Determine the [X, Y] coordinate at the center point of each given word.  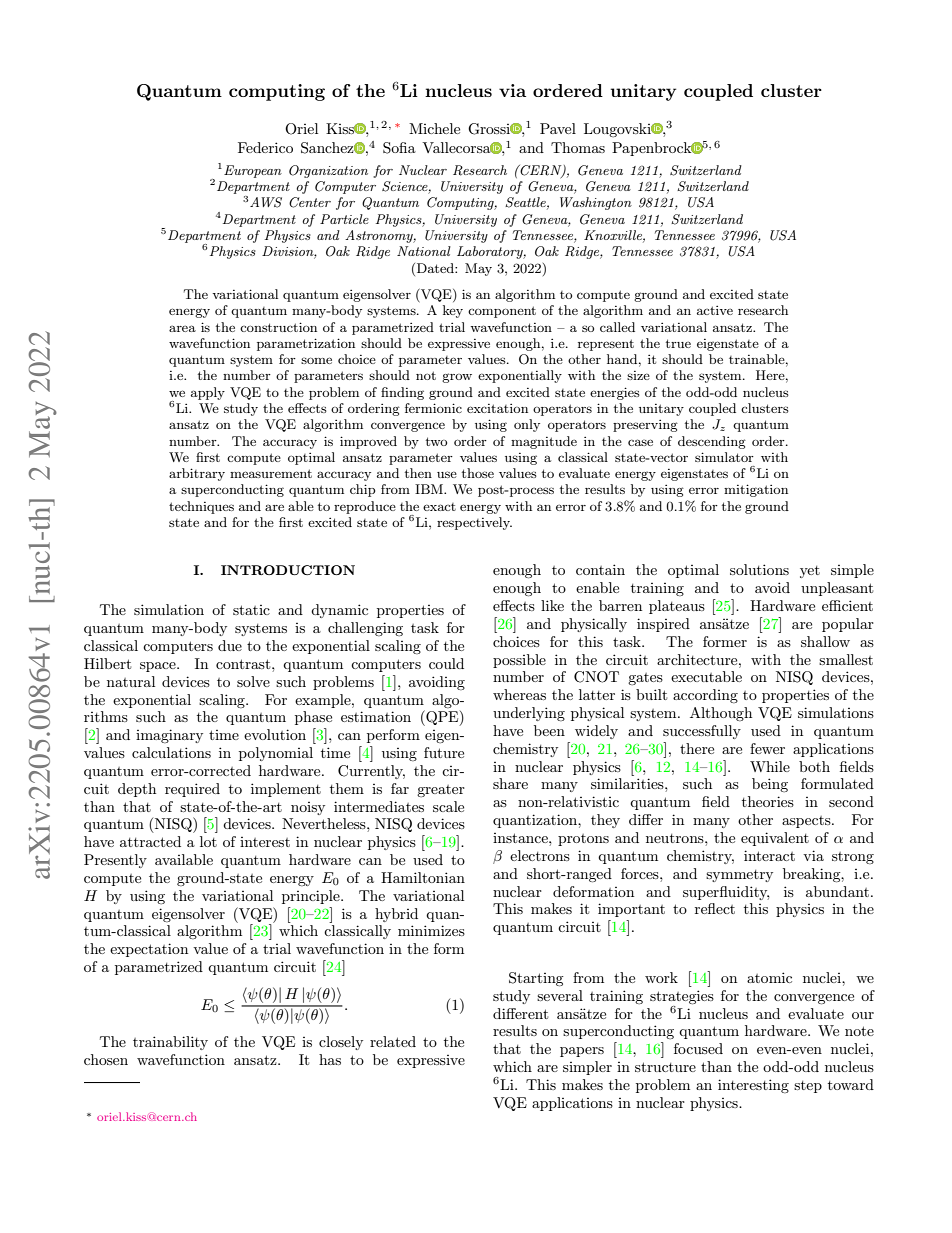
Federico [265, 147]
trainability [170, 1043]
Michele [434, 128]
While [770, 766]
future [444, 752]
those [478, 473]
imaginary [169, 736]
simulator [724, 457]
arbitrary [197, 474]
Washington [596, 203]
